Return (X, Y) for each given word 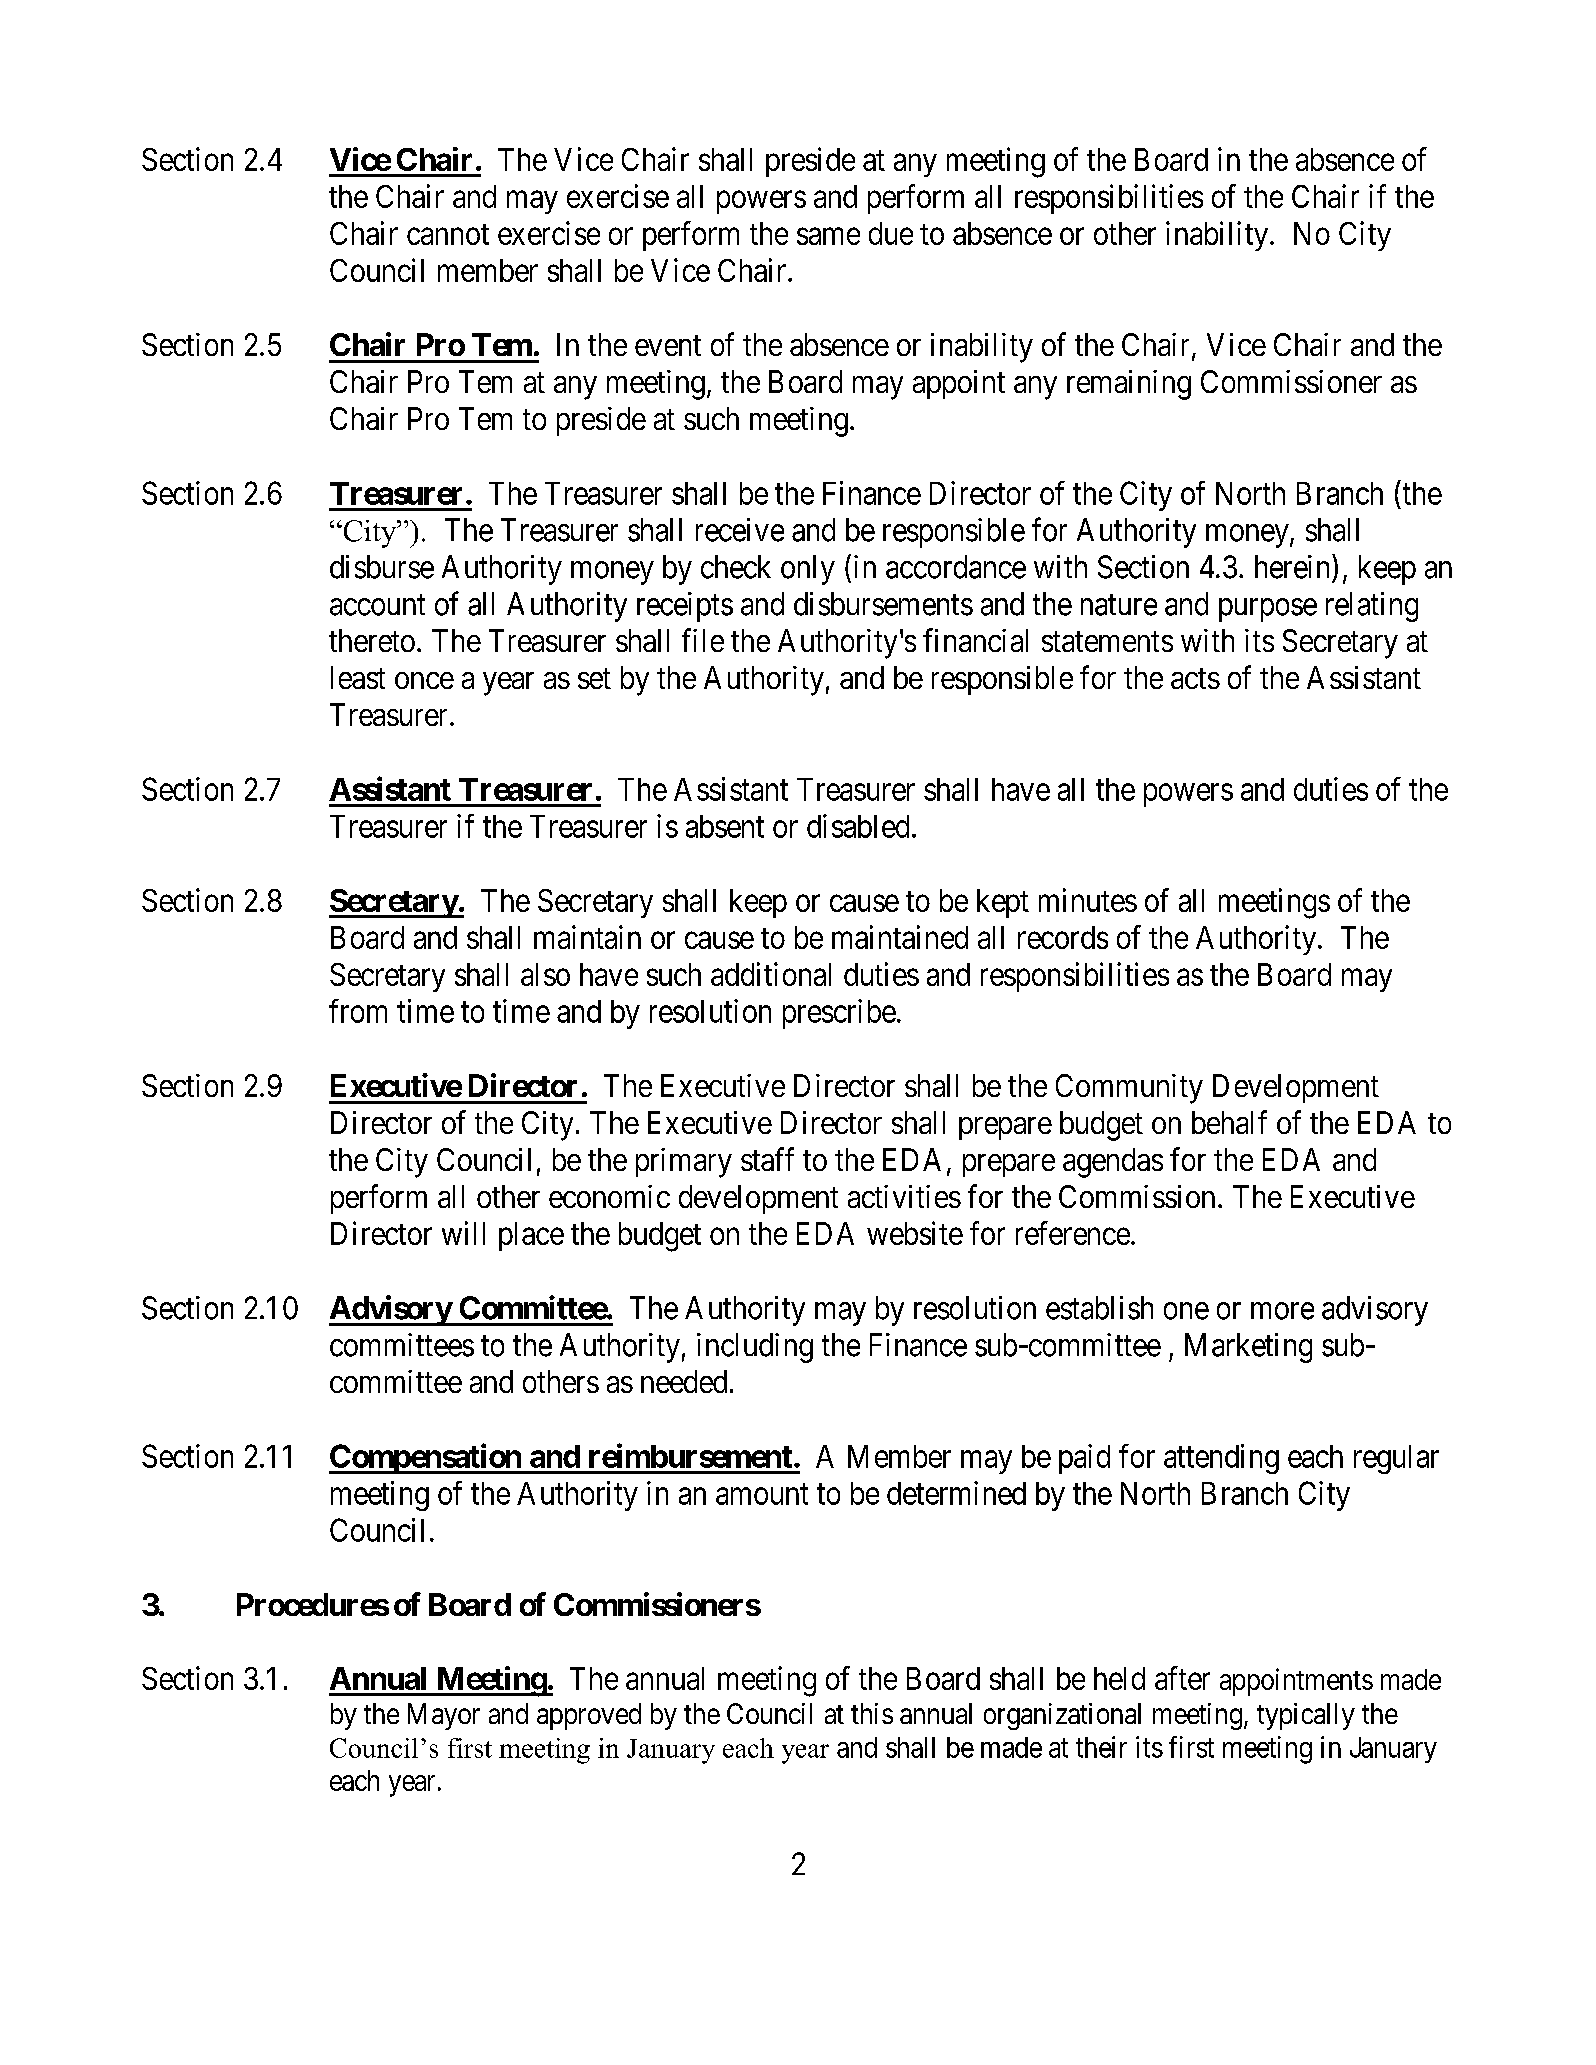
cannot (448, 234)
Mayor (444, 1716)
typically (1306, 1716)
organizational (1062, 1716)
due (891, 233)
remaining (1129, 385)
